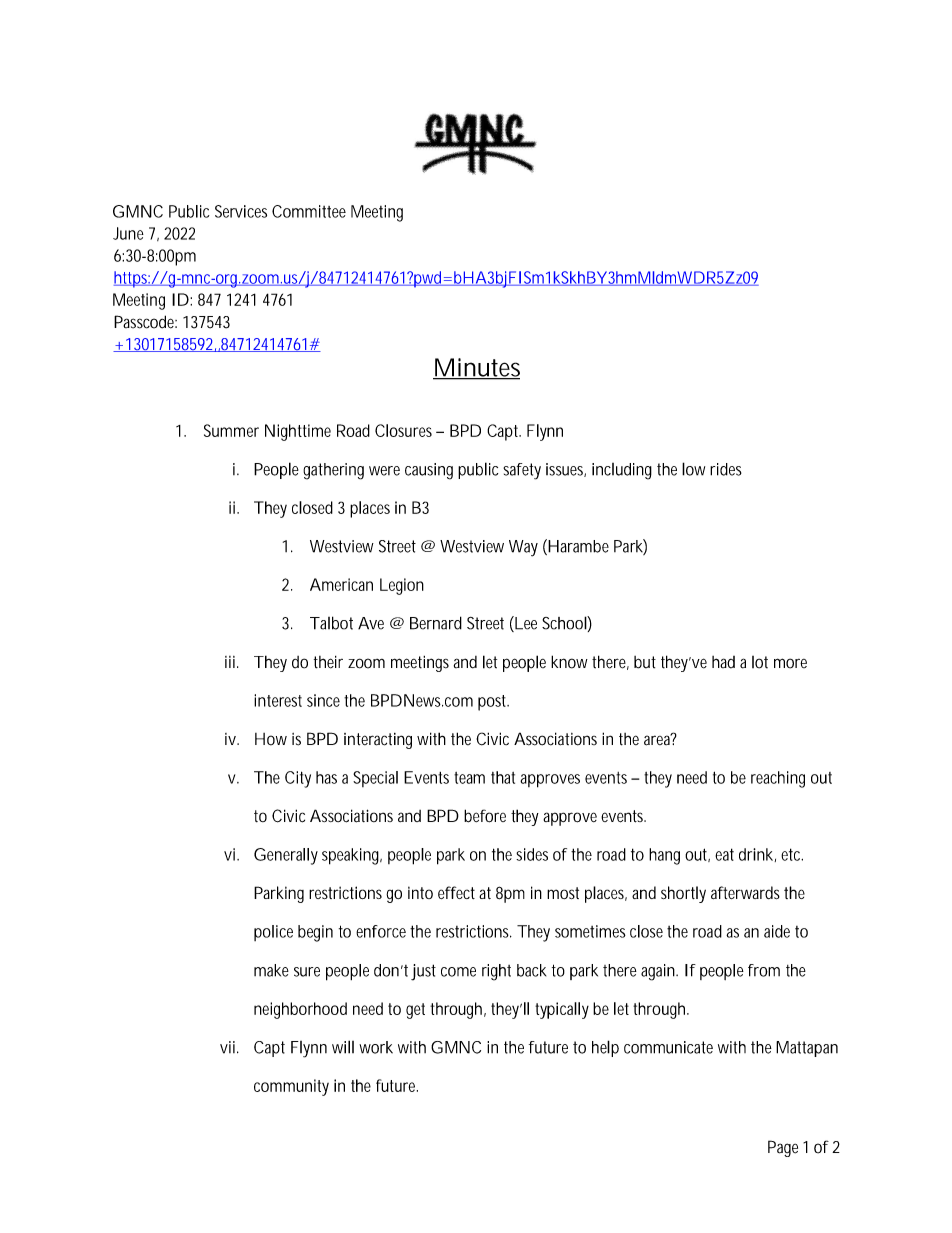  I want to click on had, so click(723, 662).
